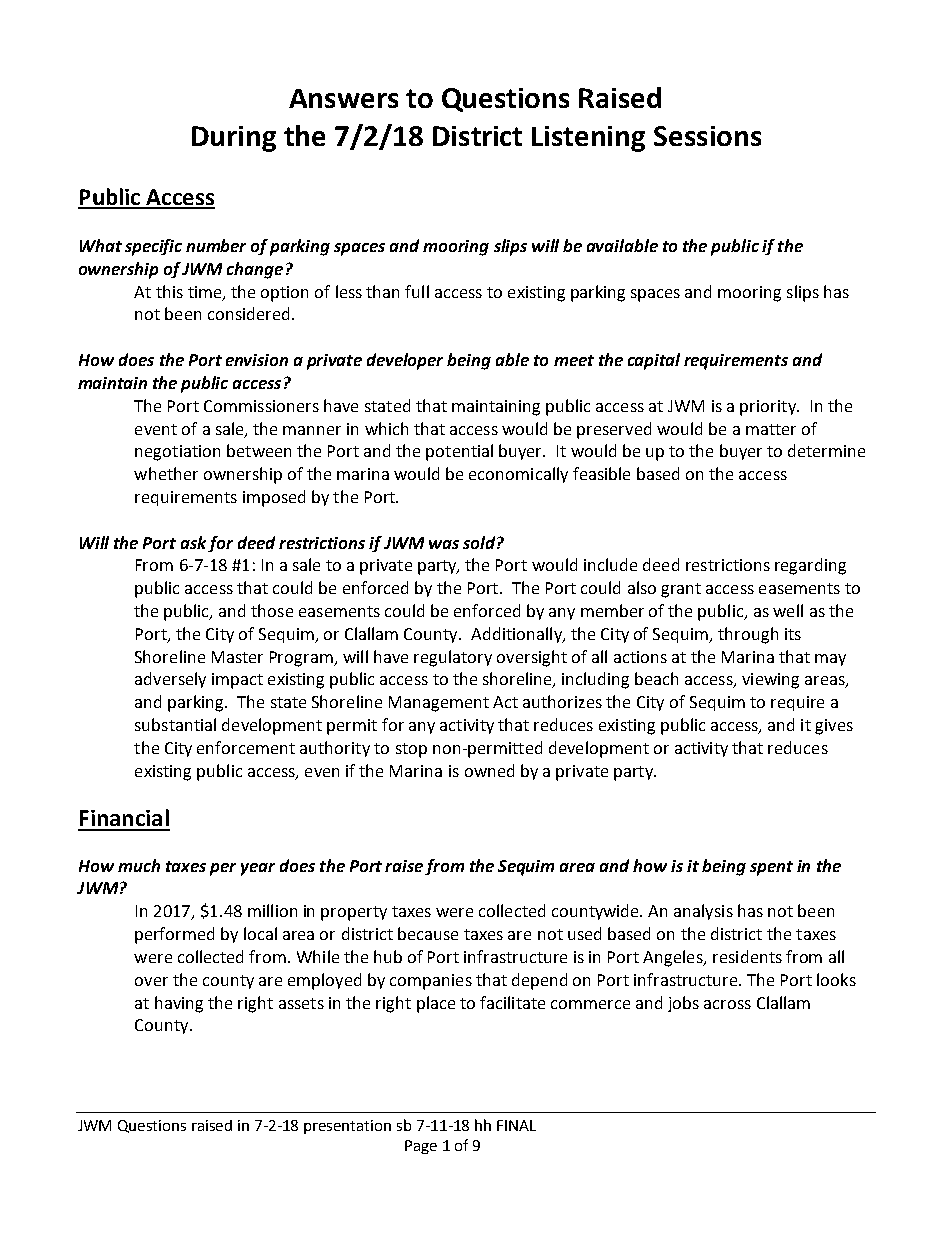 The image size is (952, 1233). I want to click on Listening, so click(588, 139).
